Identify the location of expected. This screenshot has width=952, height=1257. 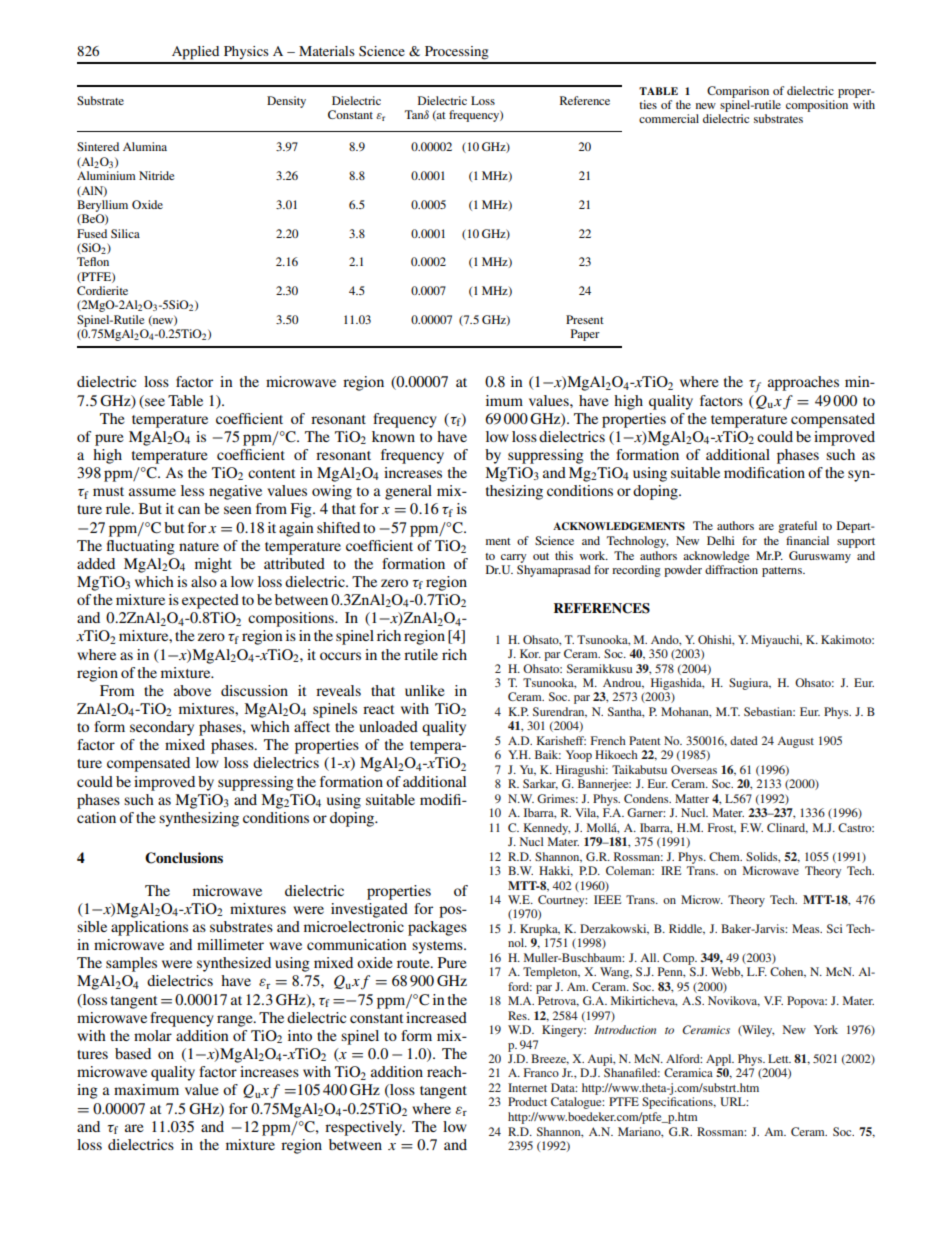
(210, 601).
